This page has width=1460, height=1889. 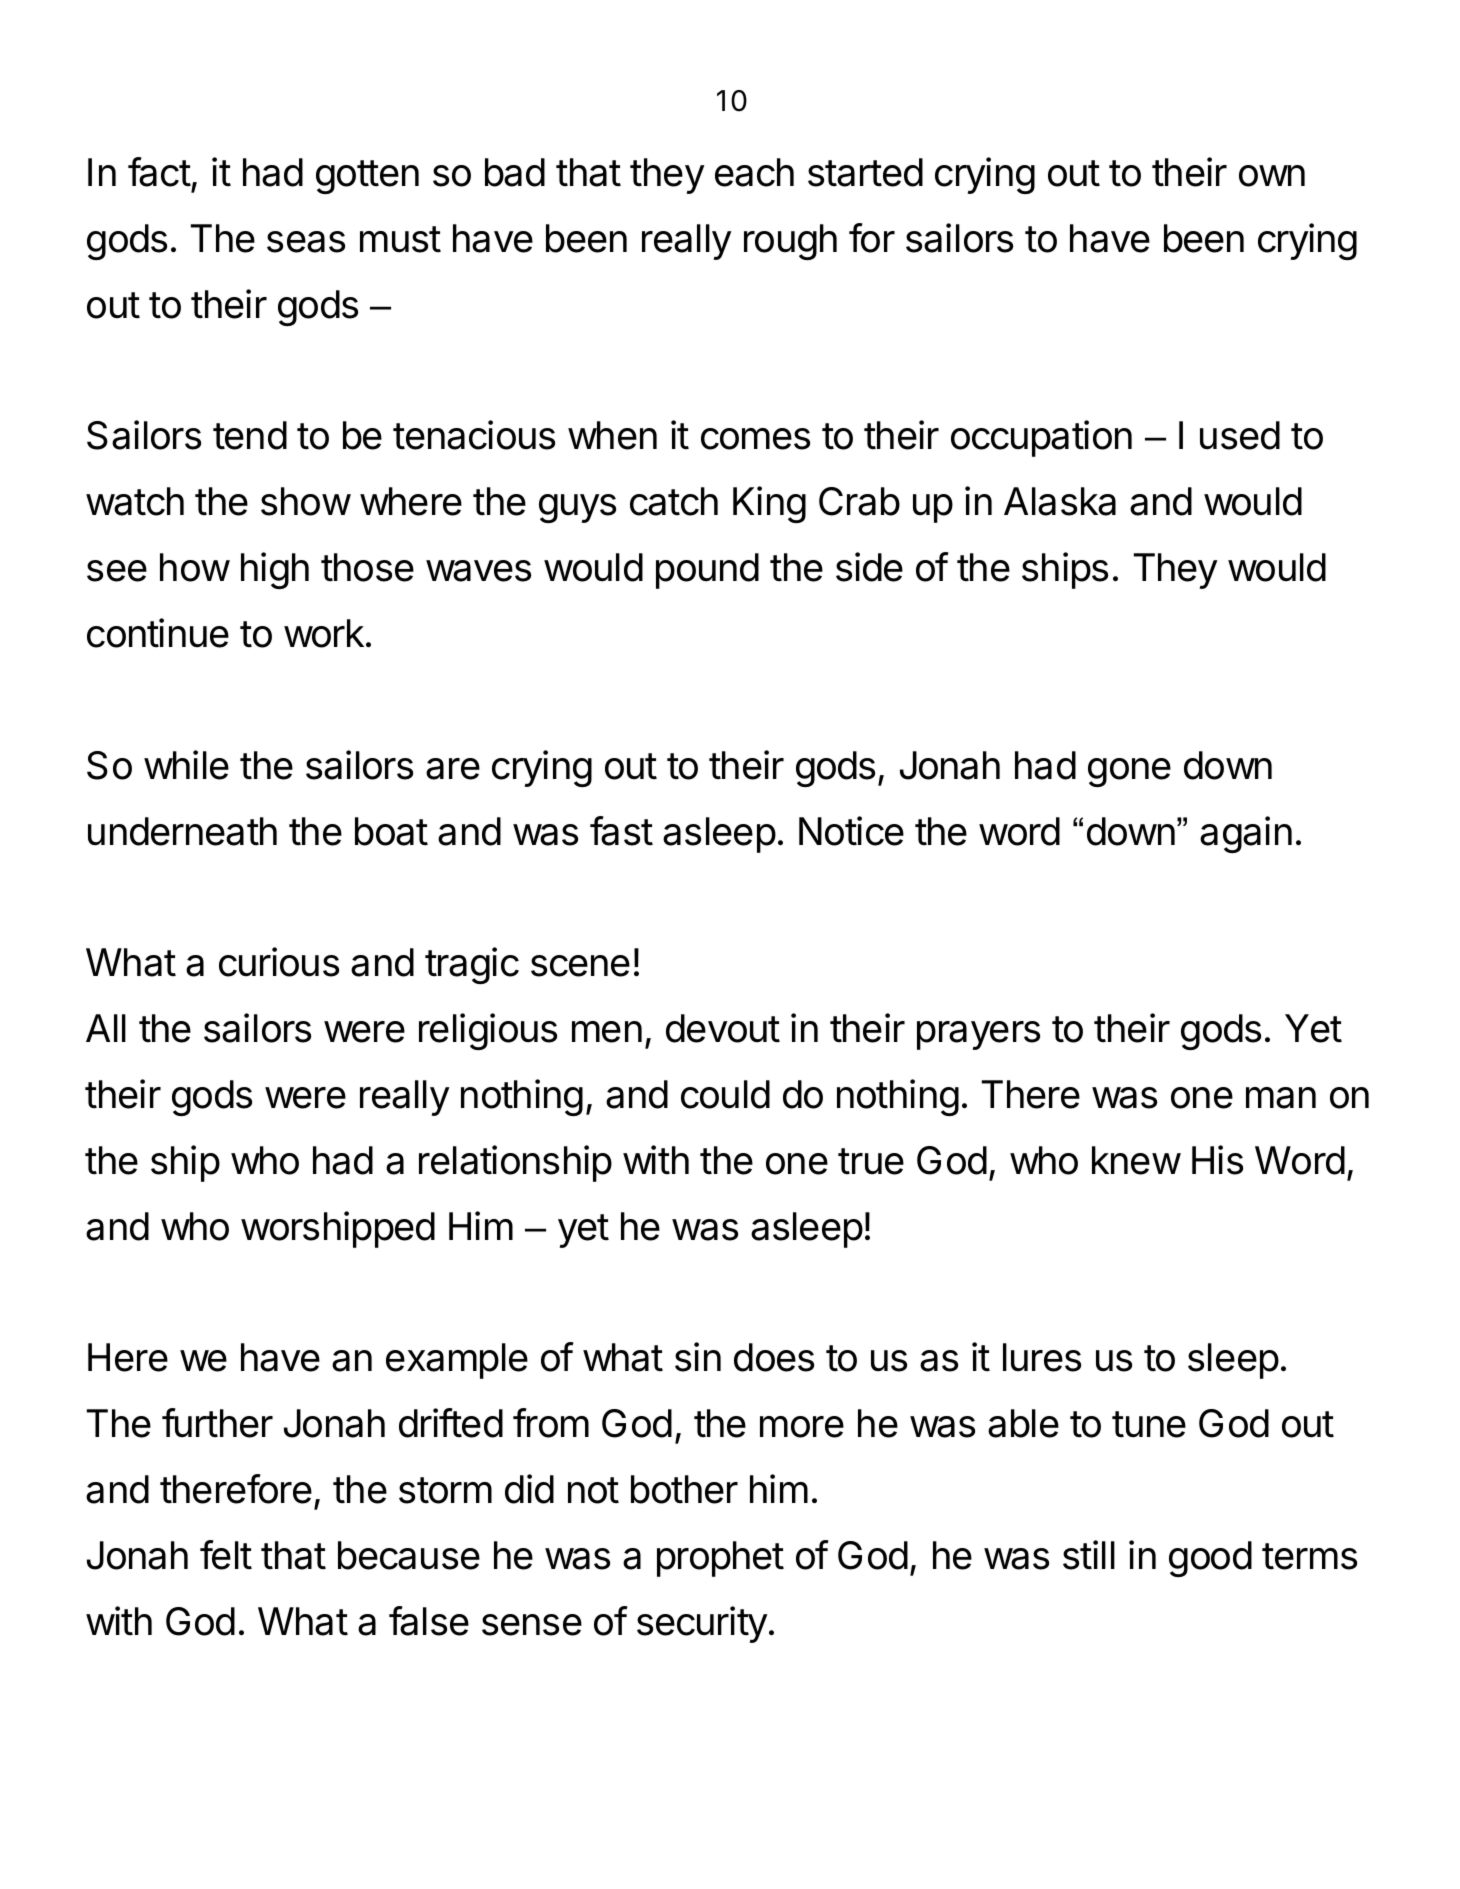 What do you see at coordinates (1136, 1160) in the page?
I see `knew` at bounding box center [1136, 1160].
